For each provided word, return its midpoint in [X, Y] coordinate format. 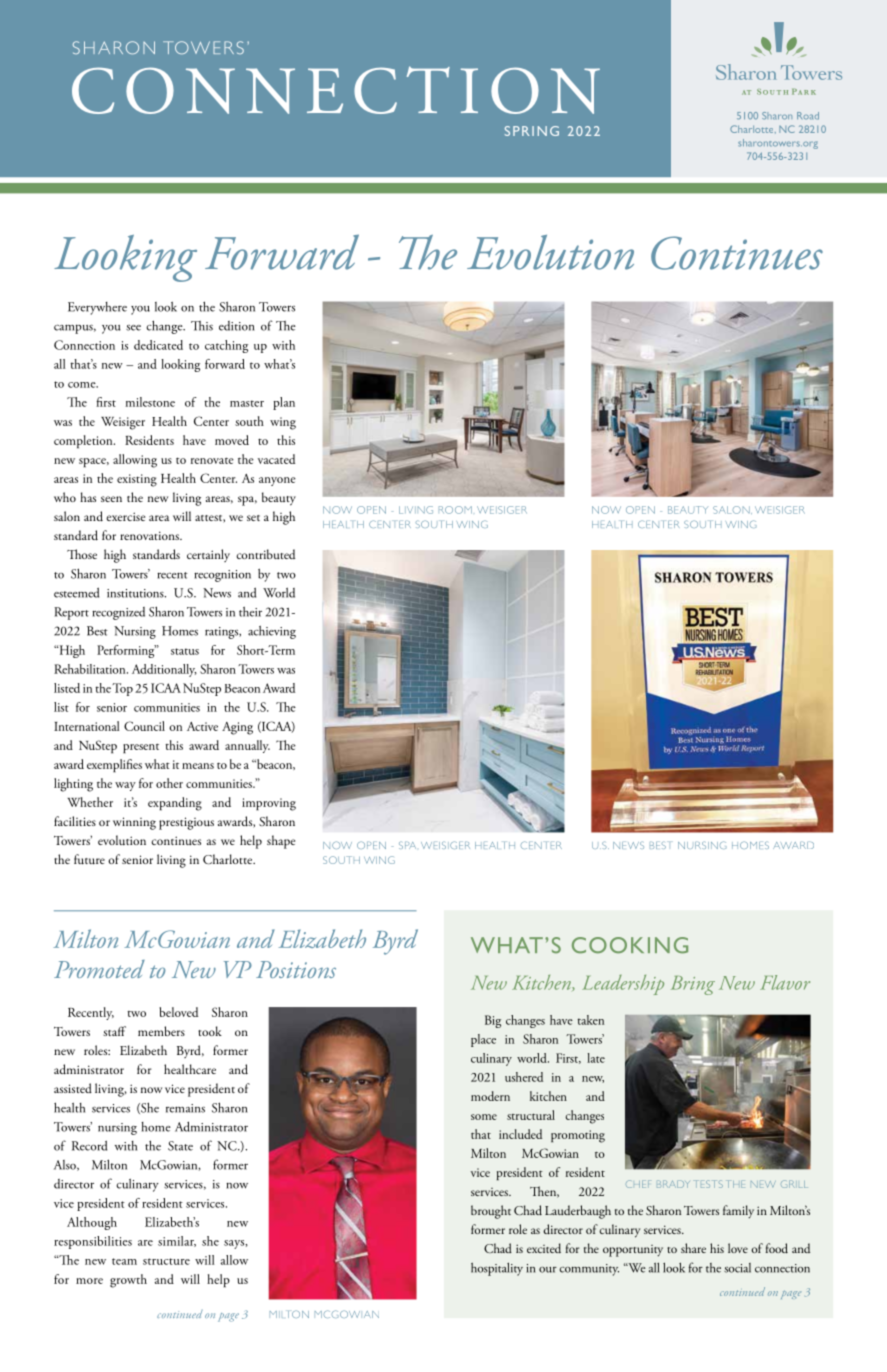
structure [166, 1261]
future [89, 859]
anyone [277, 481]
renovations [150, 535]
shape [281, 842]
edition [237, 326]
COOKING [630, 945]
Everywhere [97, 308]
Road [808, 116]
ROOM [455, 510]
